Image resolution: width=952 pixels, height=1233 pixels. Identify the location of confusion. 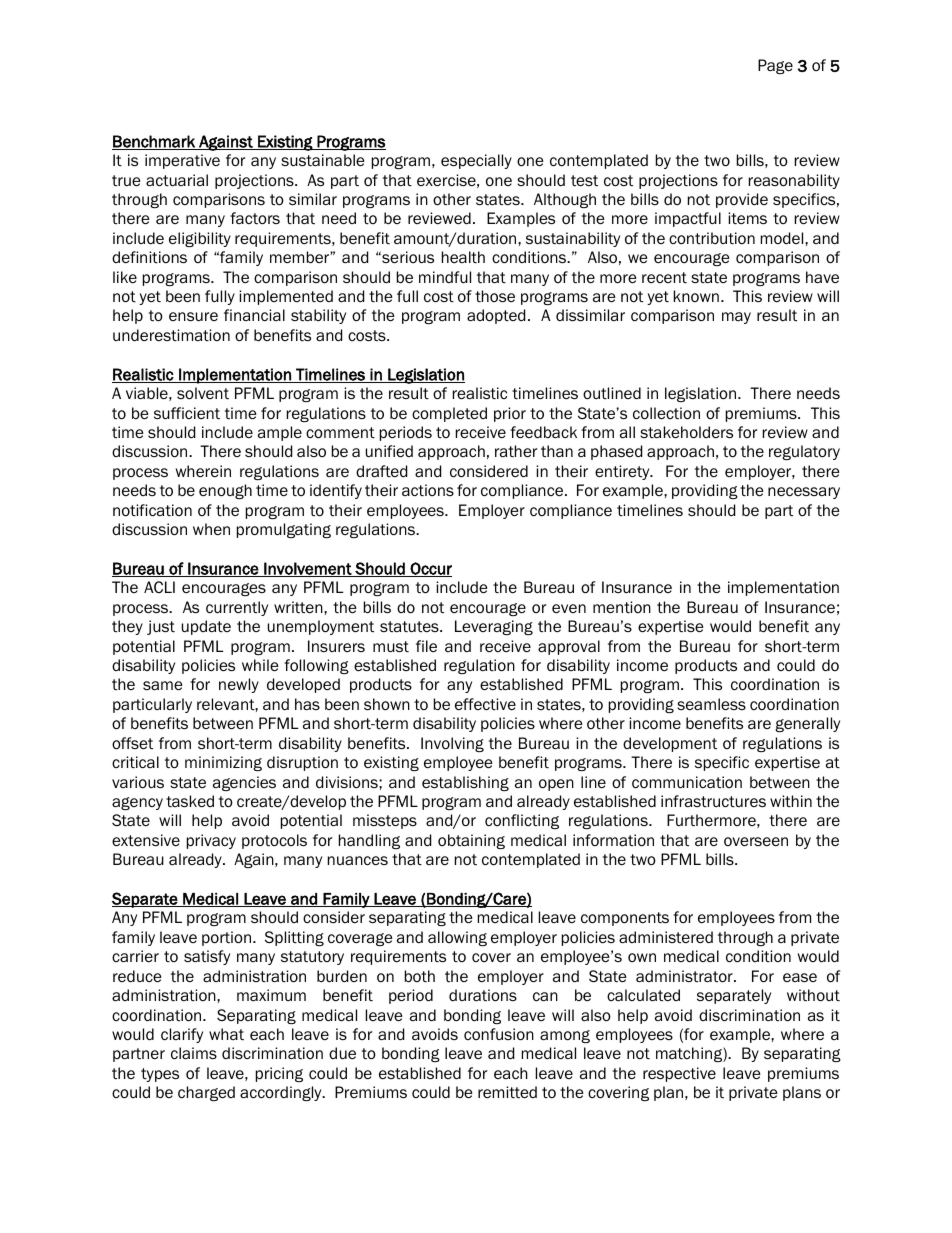
(499, 1034).
